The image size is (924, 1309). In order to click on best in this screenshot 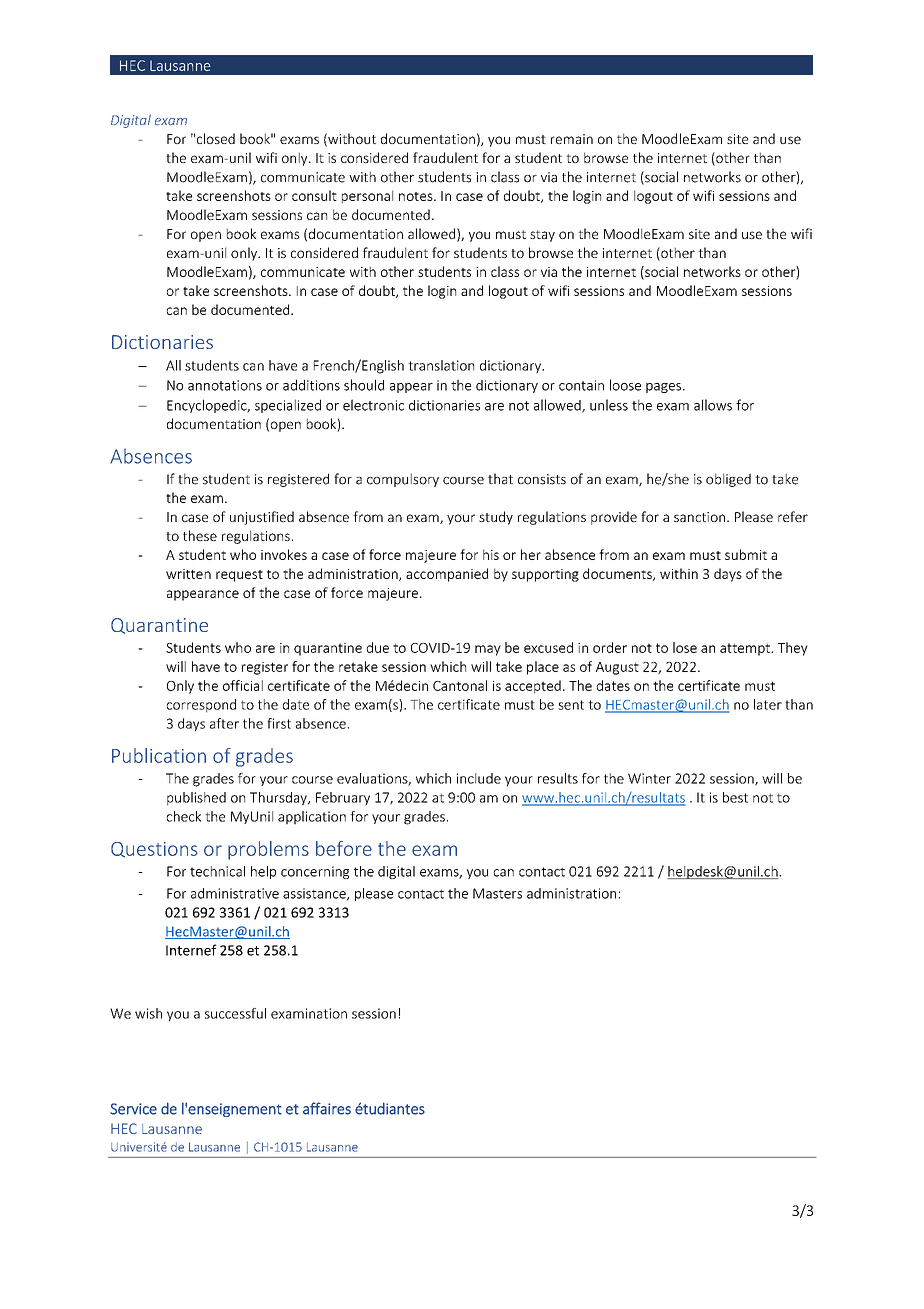, I will do `click(735, 797)`.
